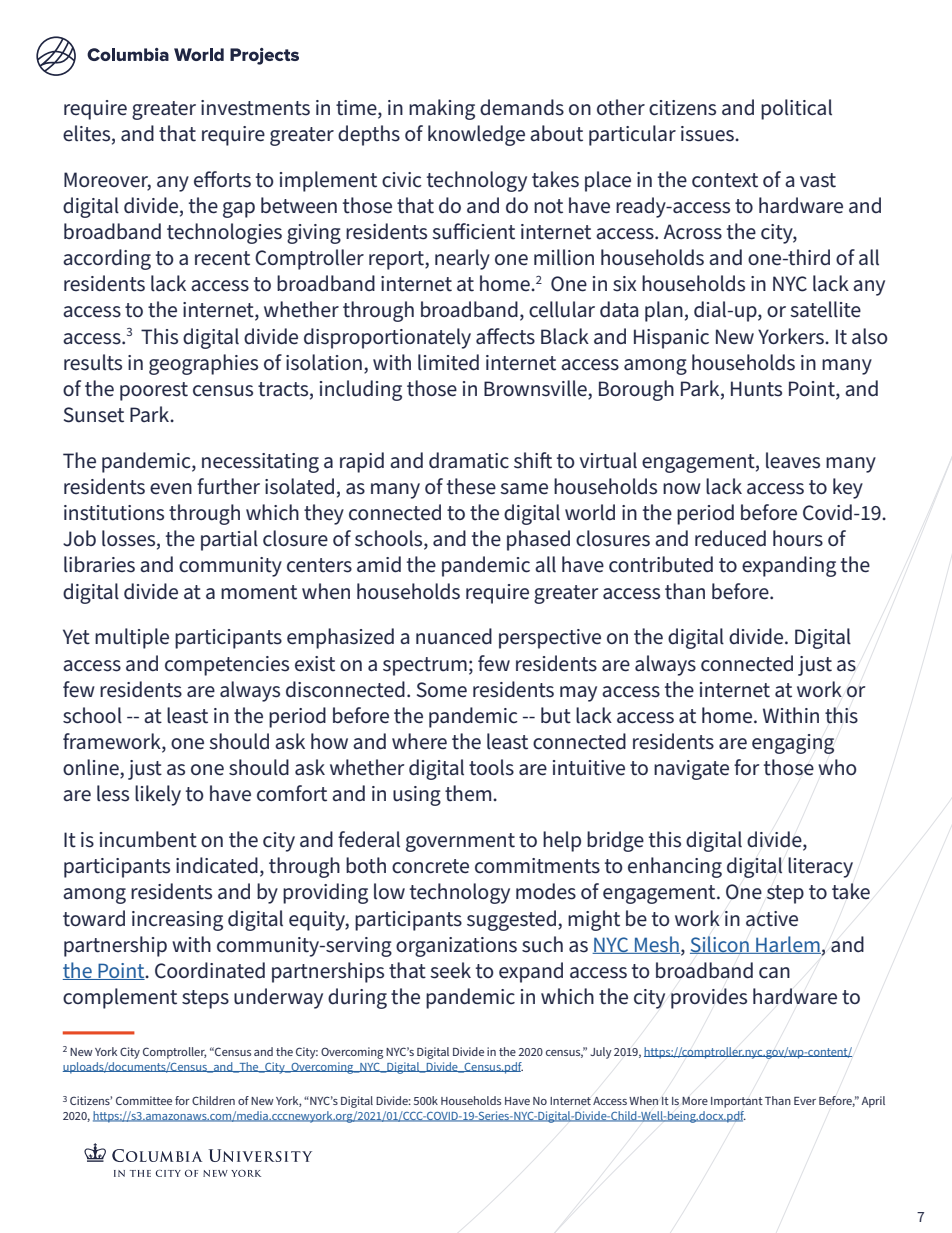 The image size is (952, 1233). Describe the element at coordinates (171, 489) in the image. I see `even` at that location.
